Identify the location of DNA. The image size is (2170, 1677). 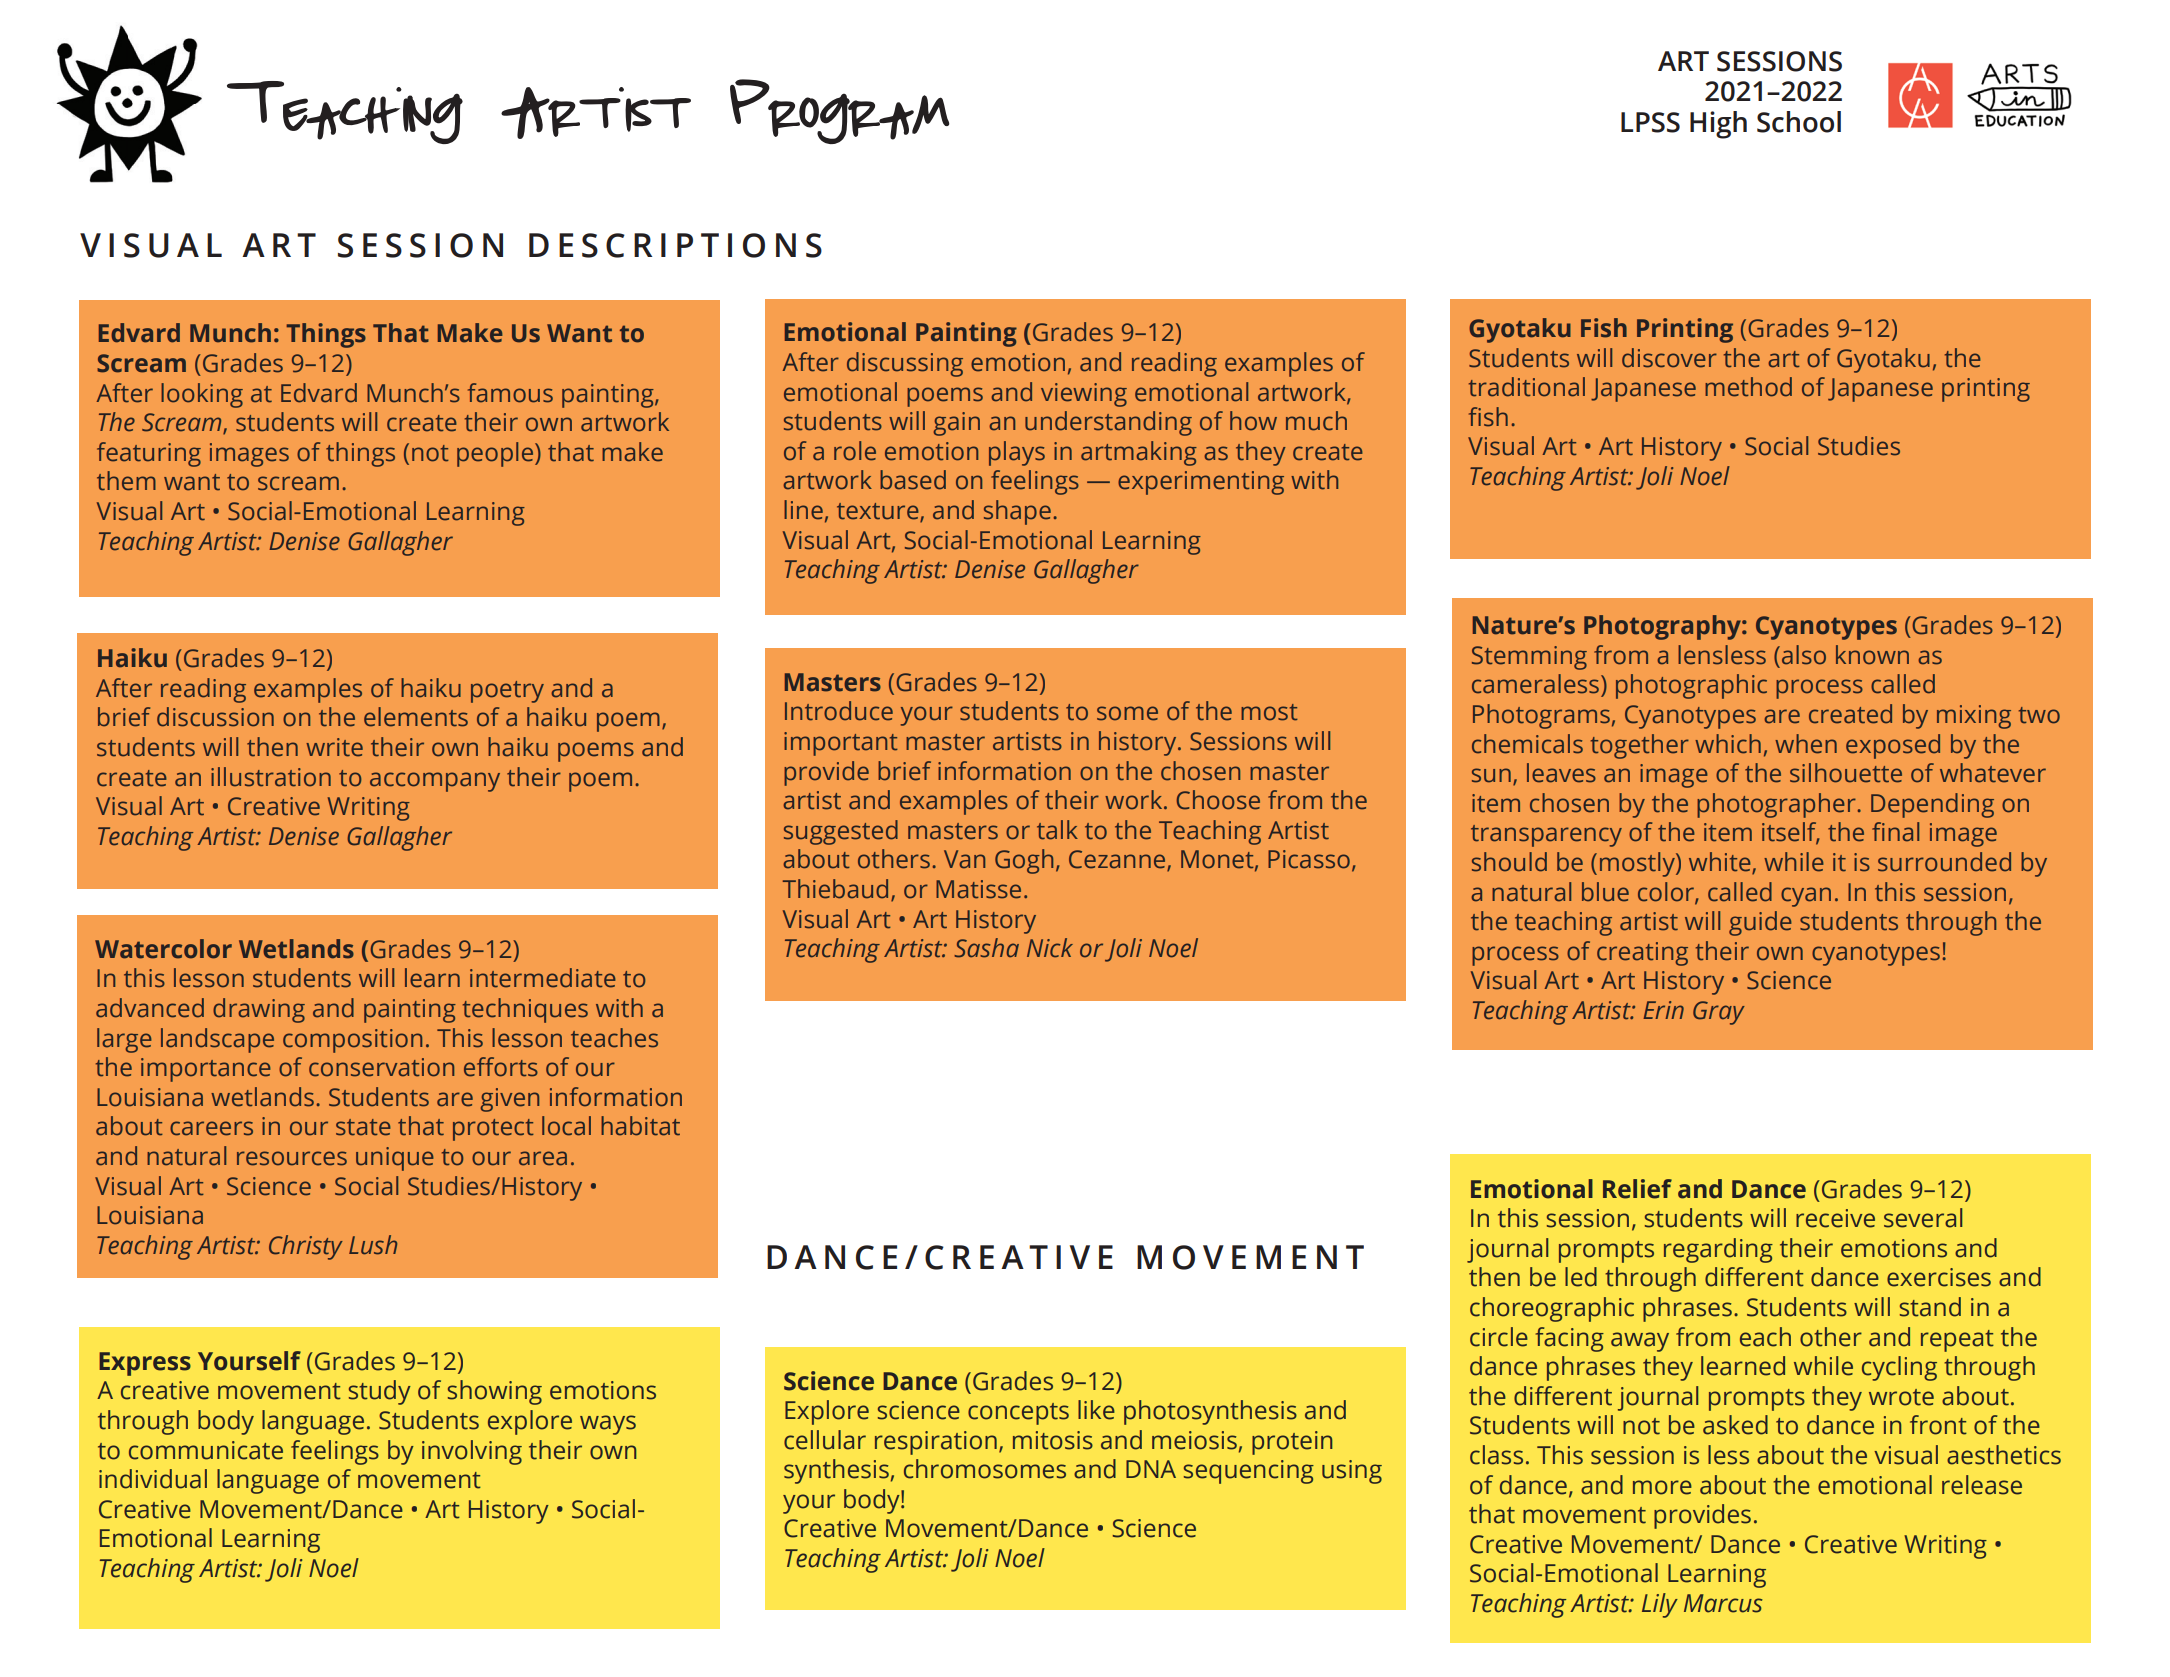
(1151, 1469).
